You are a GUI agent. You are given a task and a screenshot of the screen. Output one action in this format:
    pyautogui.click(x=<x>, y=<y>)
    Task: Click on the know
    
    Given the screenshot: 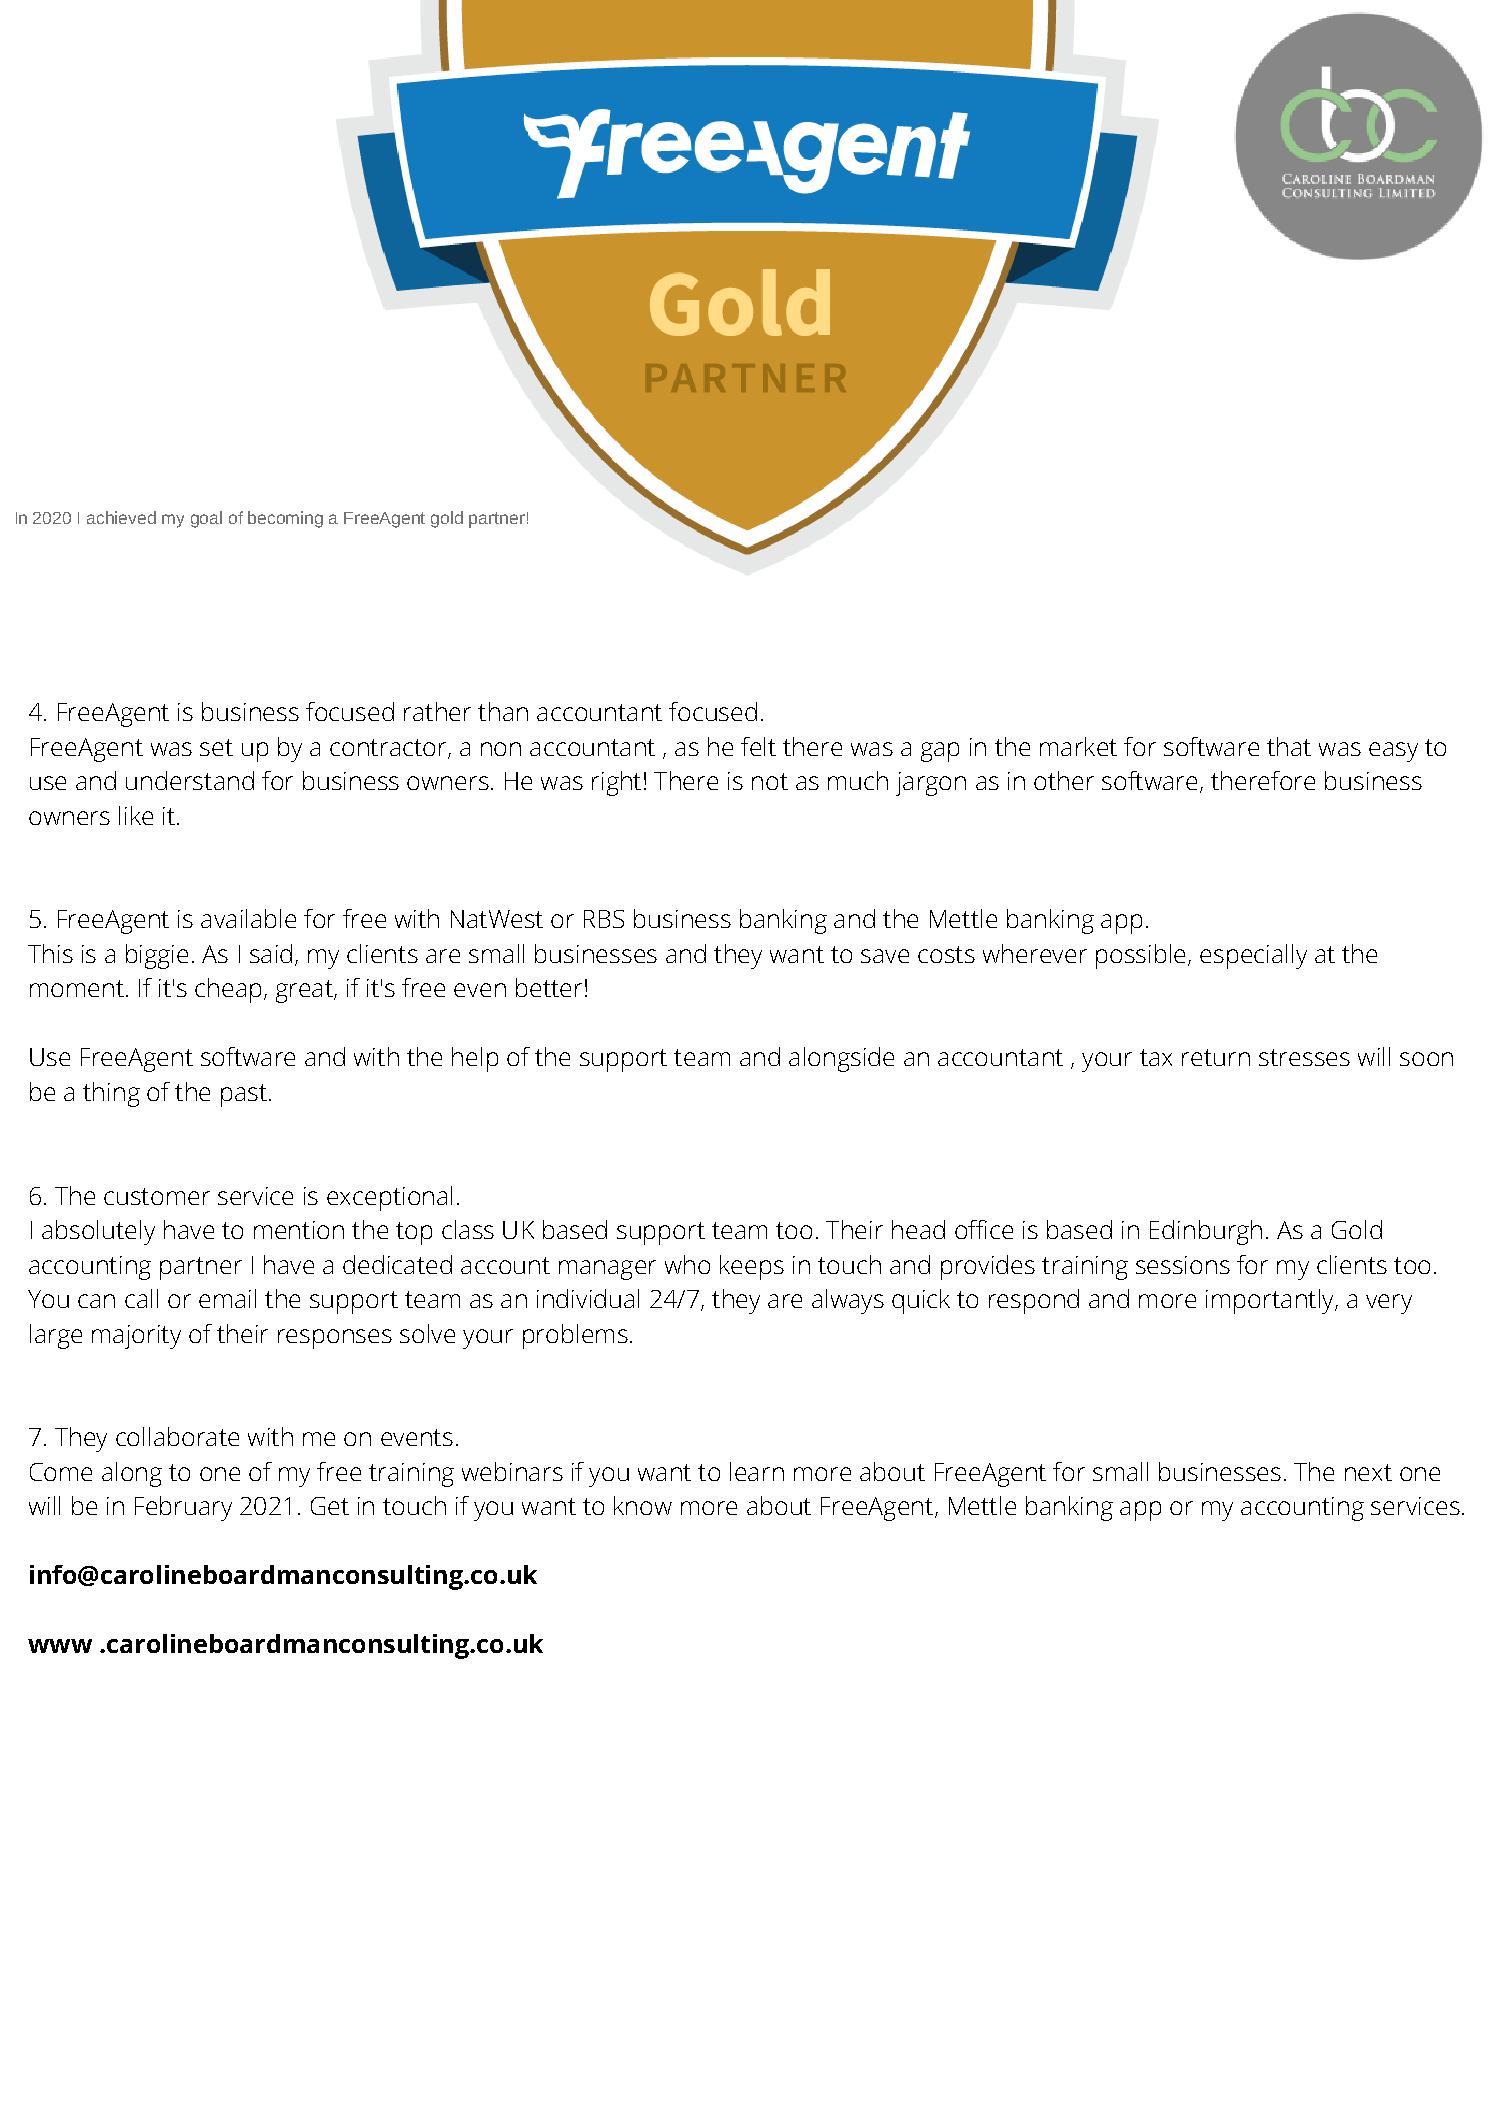 What is the action you would take?
    pyautogui.click(x=643, y=1505)
